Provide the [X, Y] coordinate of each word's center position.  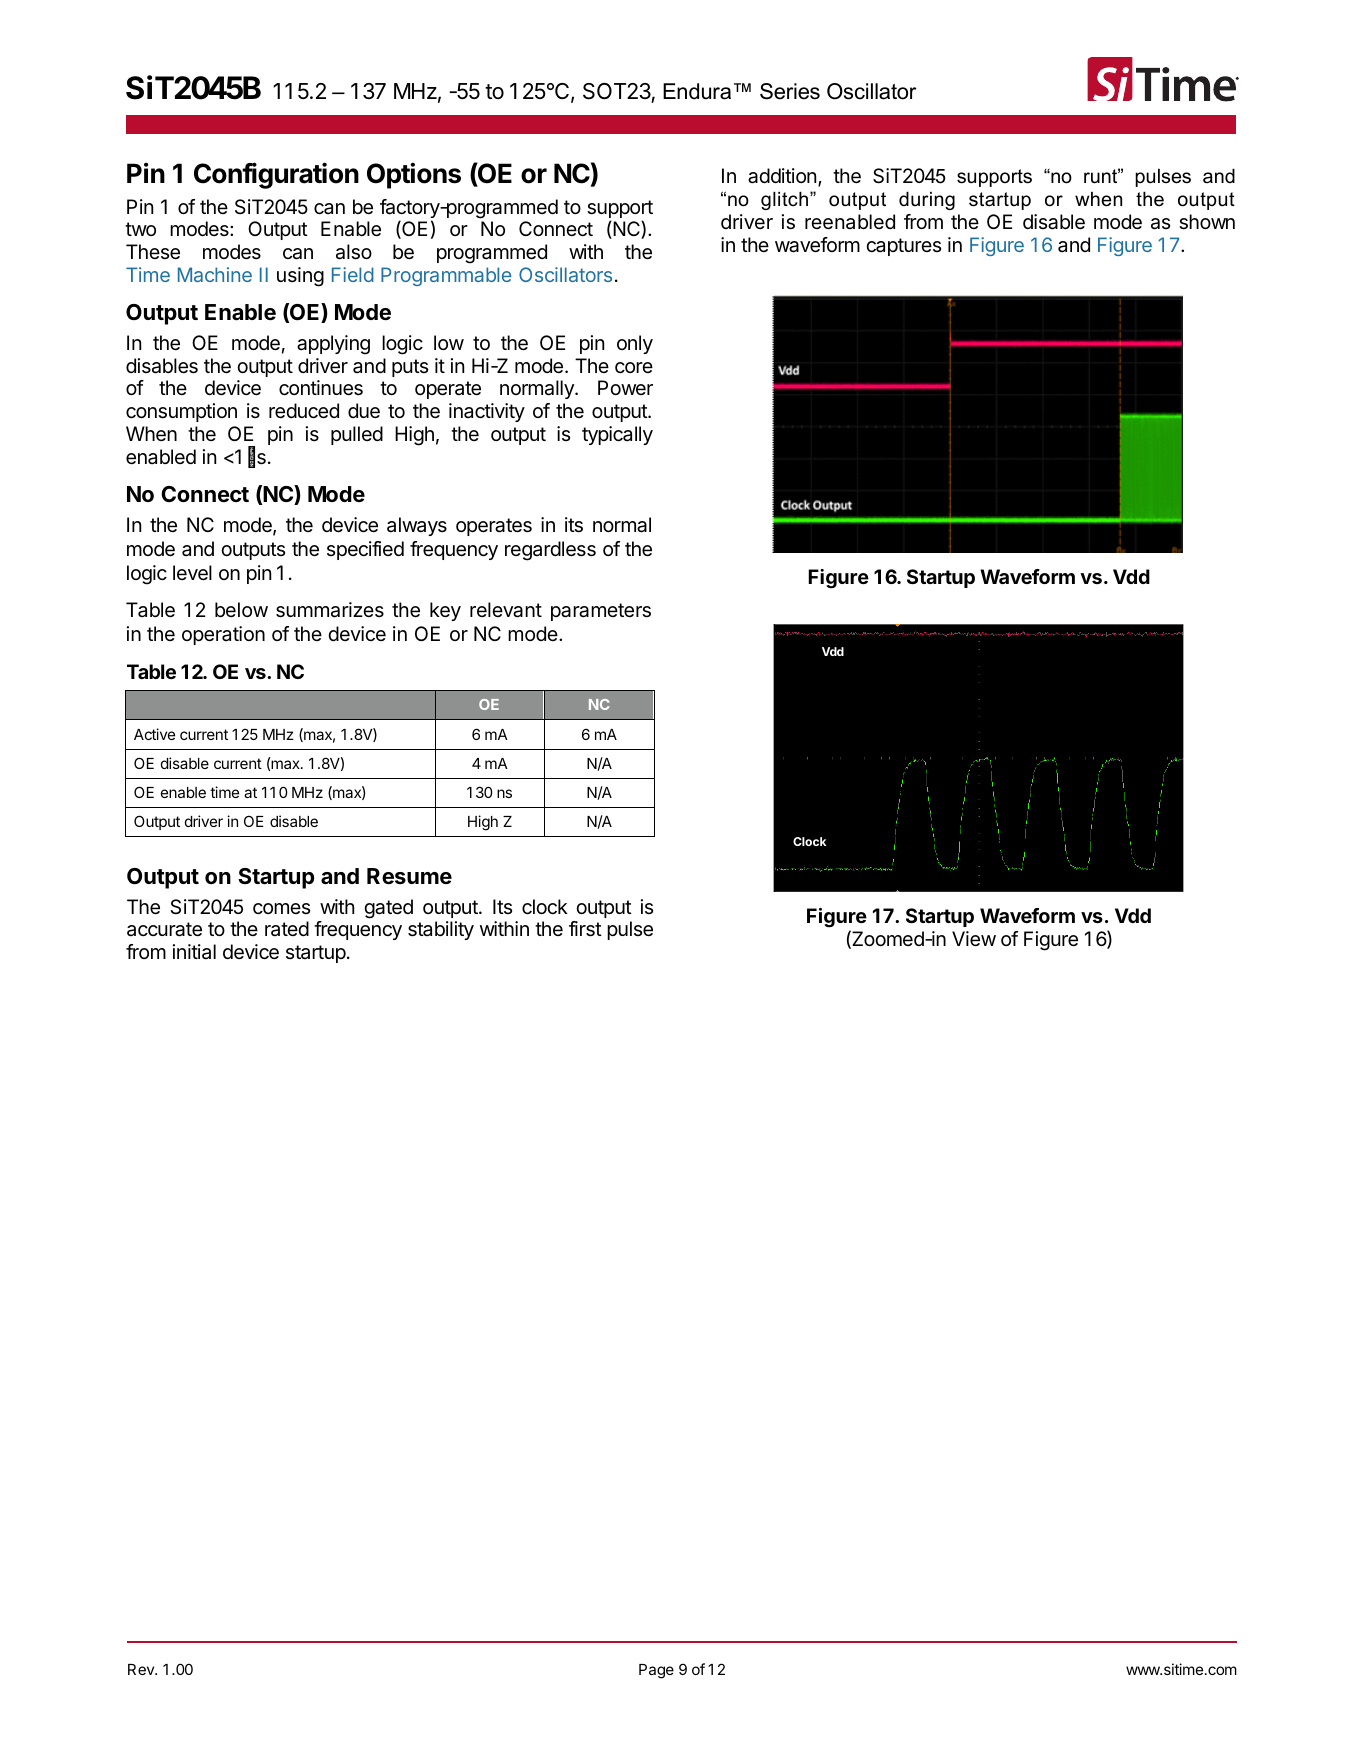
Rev [142, 1669]
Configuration [276, 175]
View [974, 939]
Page [656, 1671]
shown [1207, 222]
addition [782, 176]
